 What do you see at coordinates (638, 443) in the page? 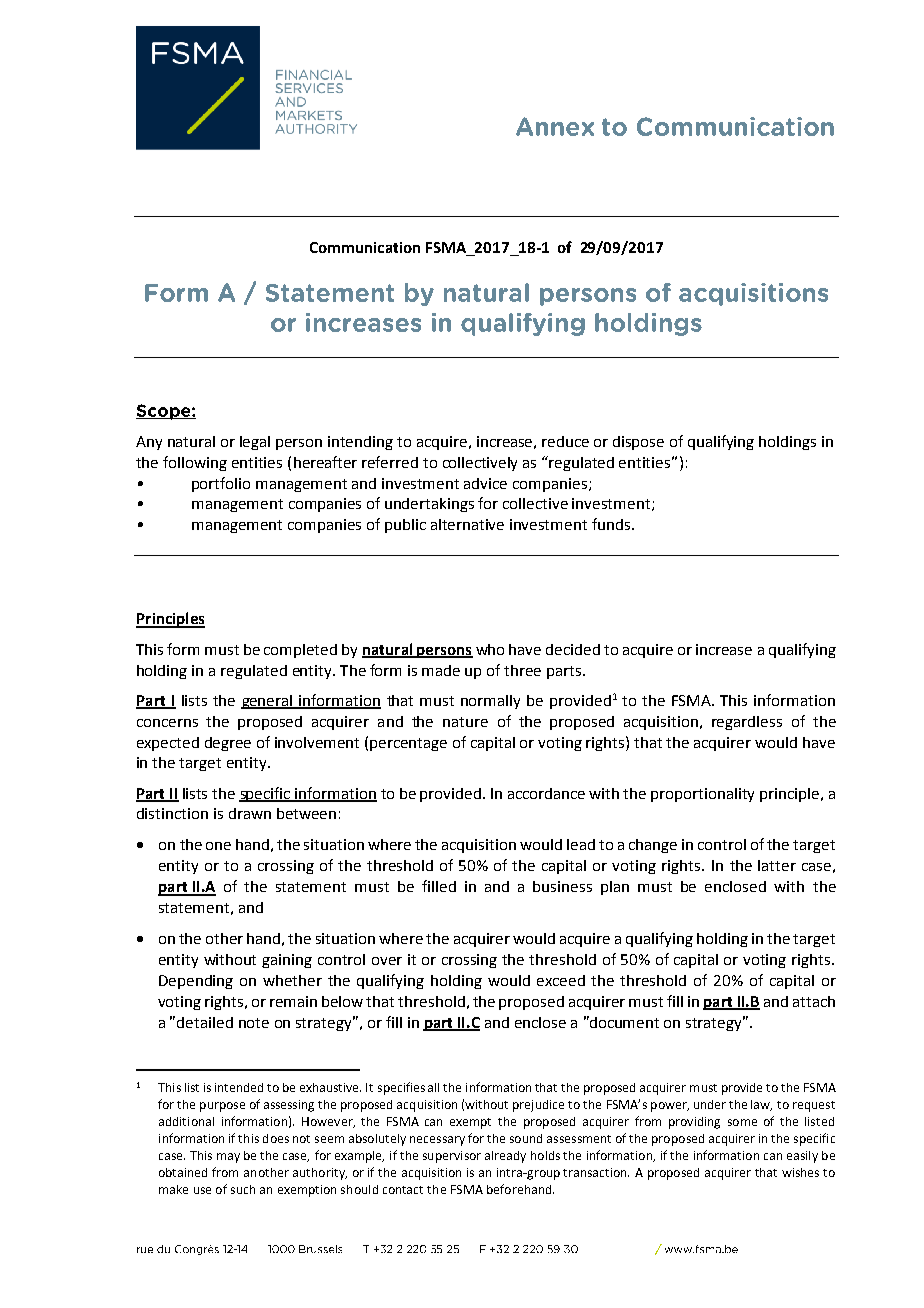
I see `dispose` at bounding box center [638, 443].
